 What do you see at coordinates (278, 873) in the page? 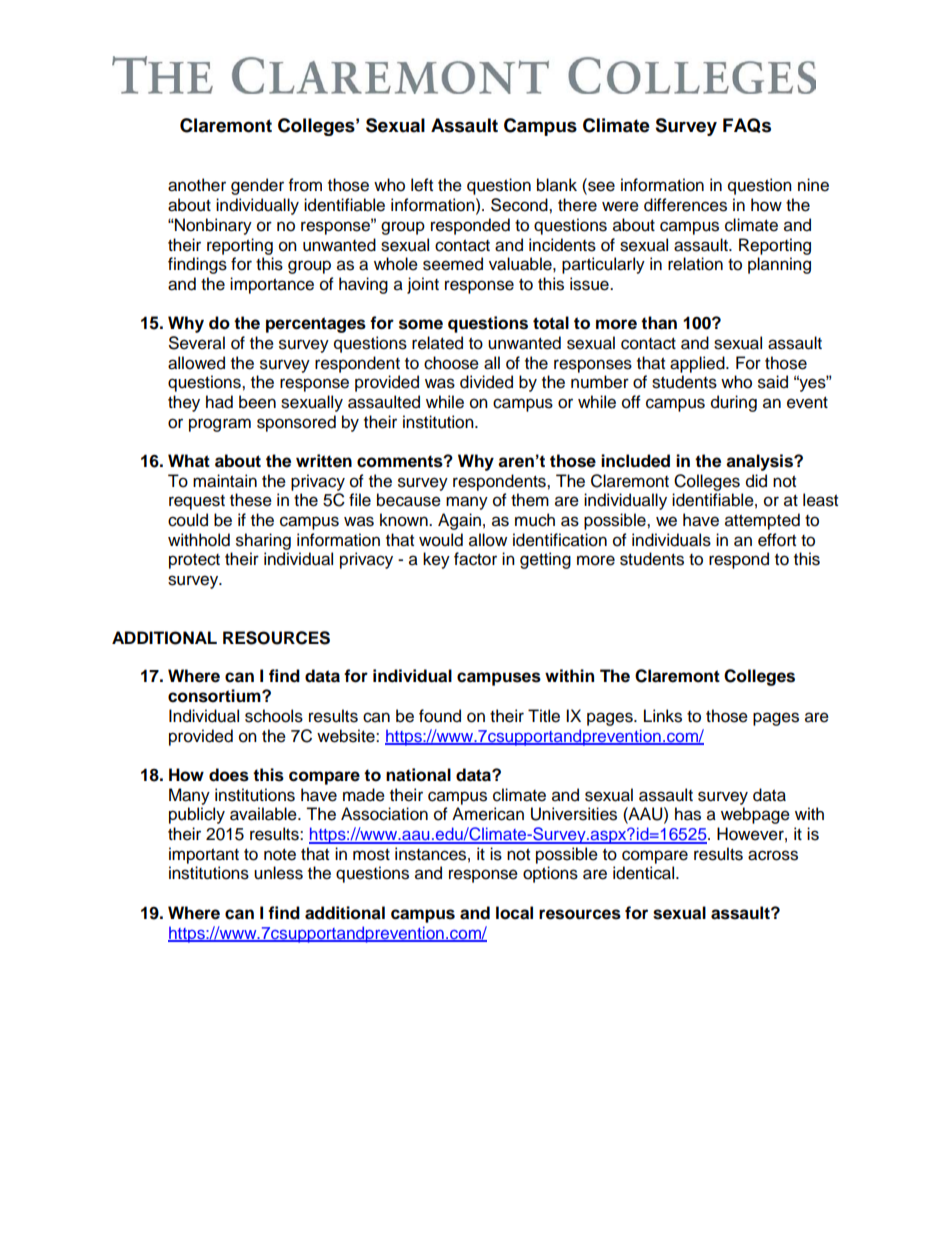
I see `unless` at bounding box center [278, 873].
